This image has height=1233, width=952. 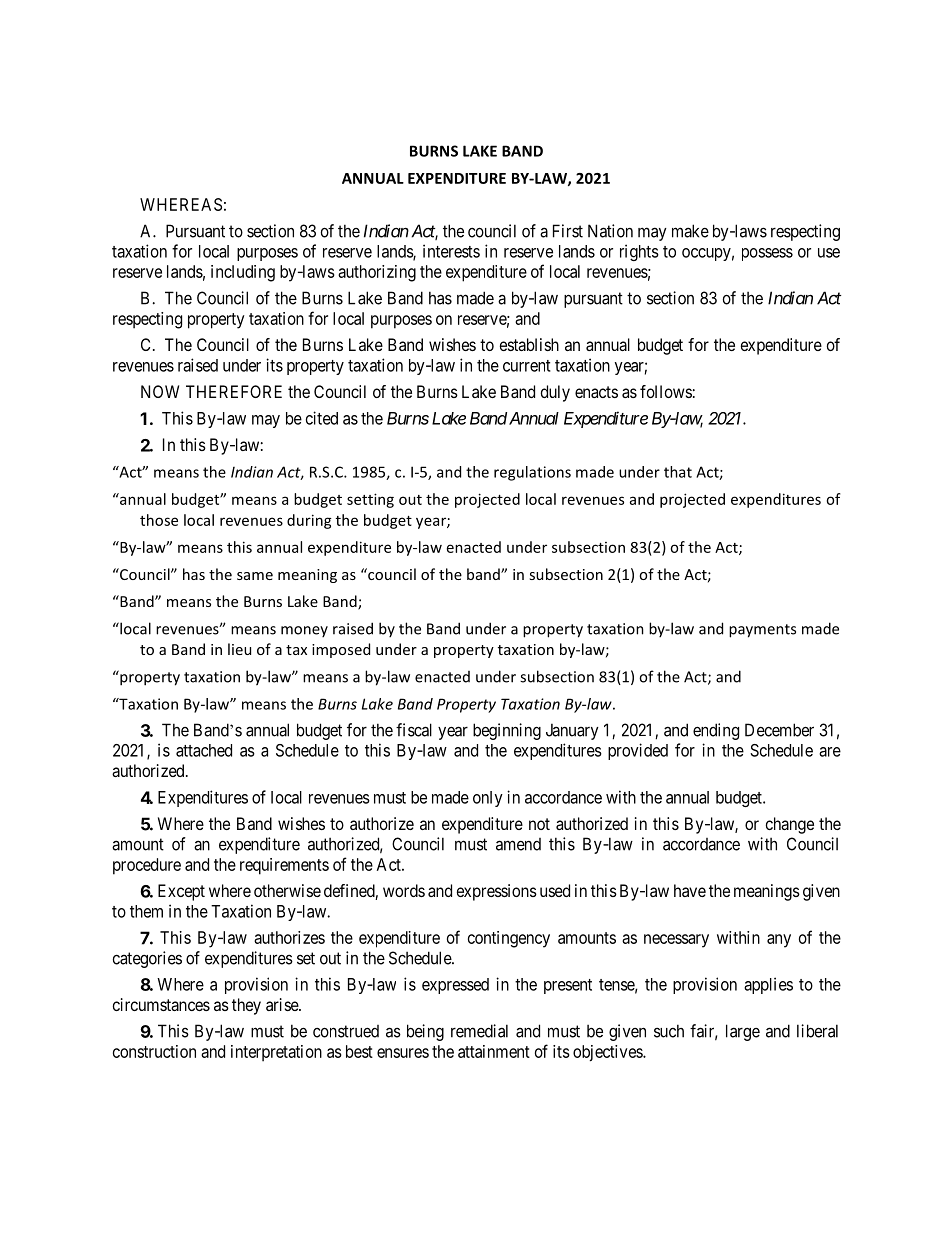 What do you see at coordinates (518, 844) in the image?
I see `amend` at bounding box center [518, 844].
